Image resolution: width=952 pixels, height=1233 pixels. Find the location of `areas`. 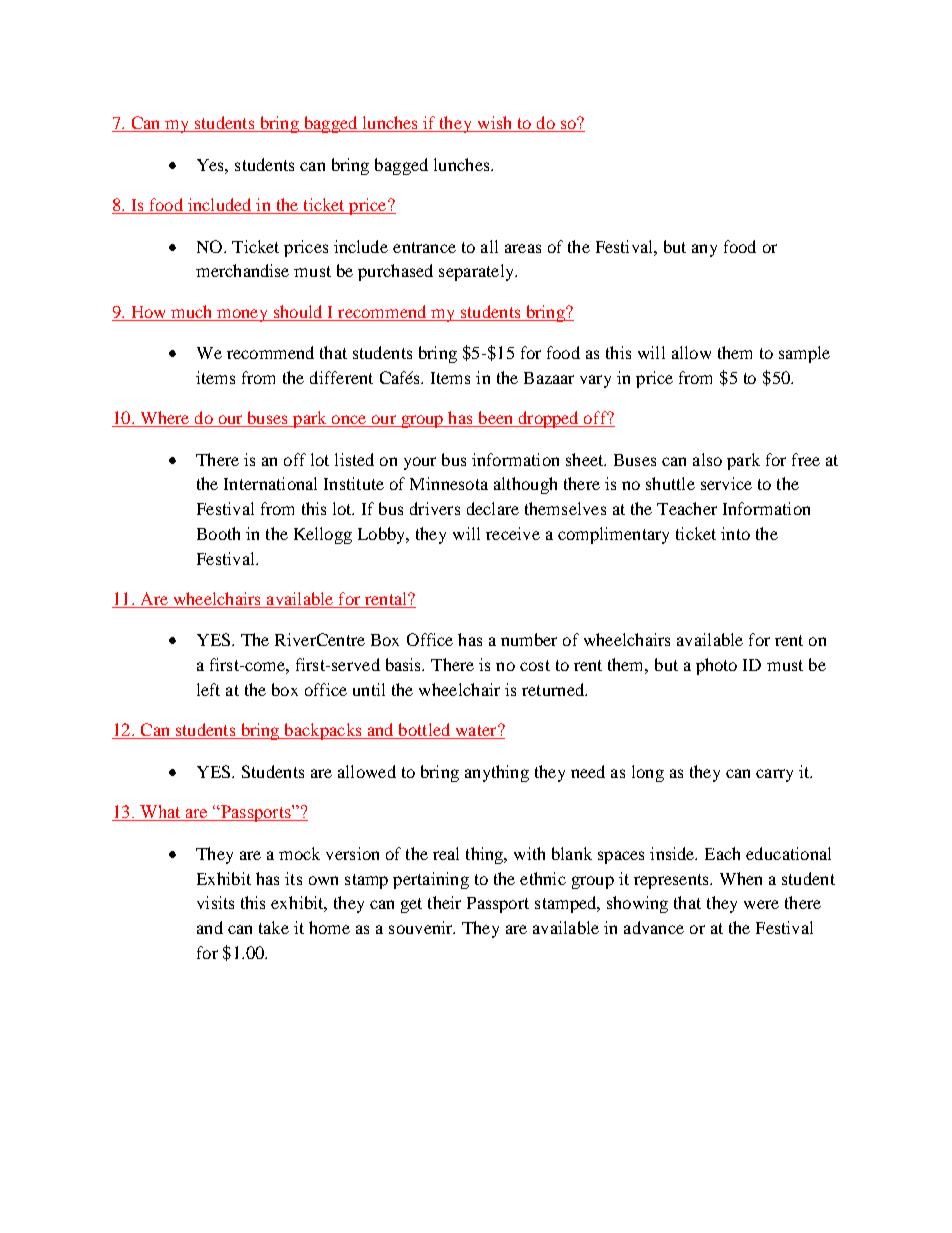

areas is located at coordinates (523, 248).
